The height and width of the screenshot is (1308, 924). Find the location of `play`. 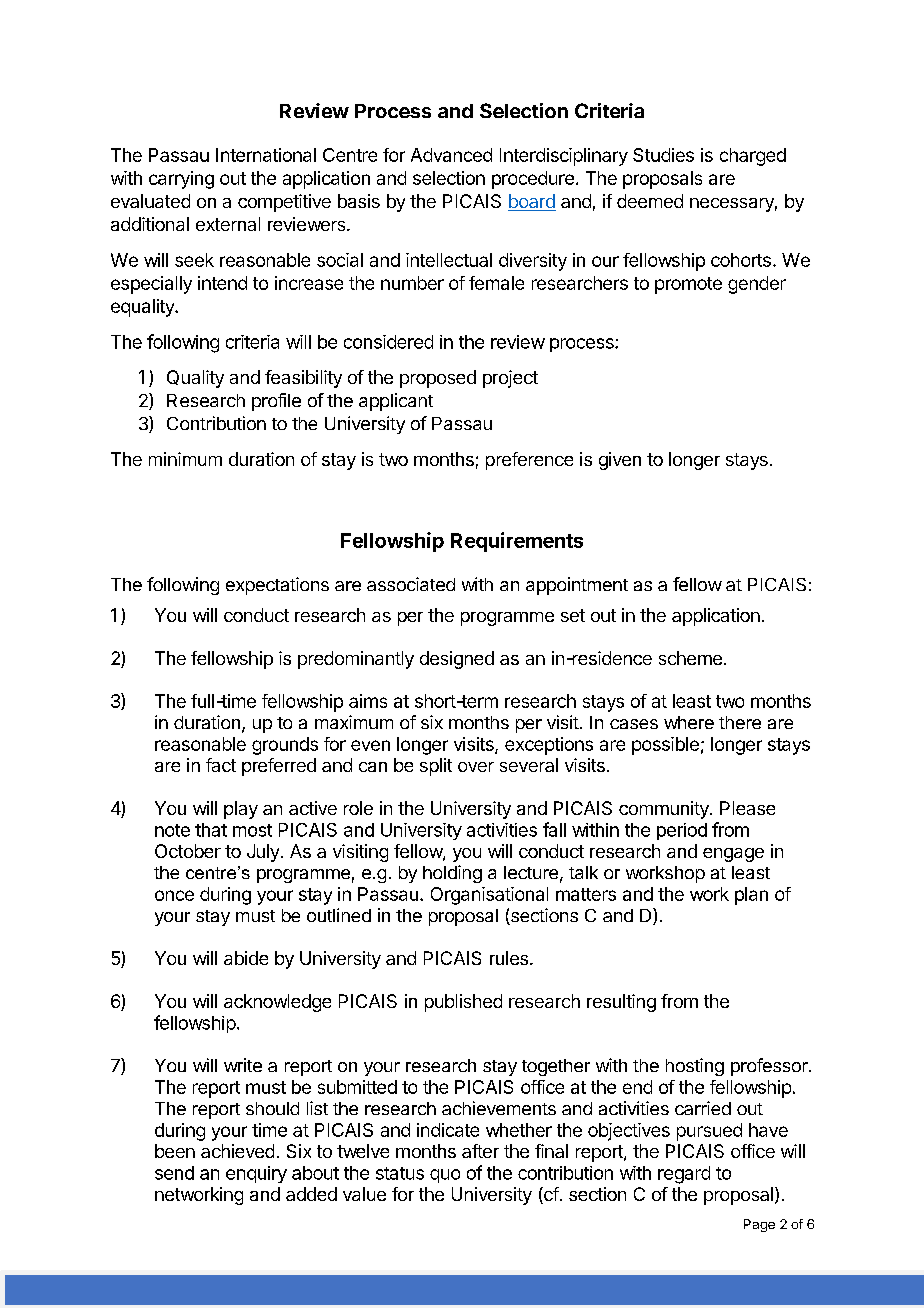

play is located at coordinates (241, 810).
